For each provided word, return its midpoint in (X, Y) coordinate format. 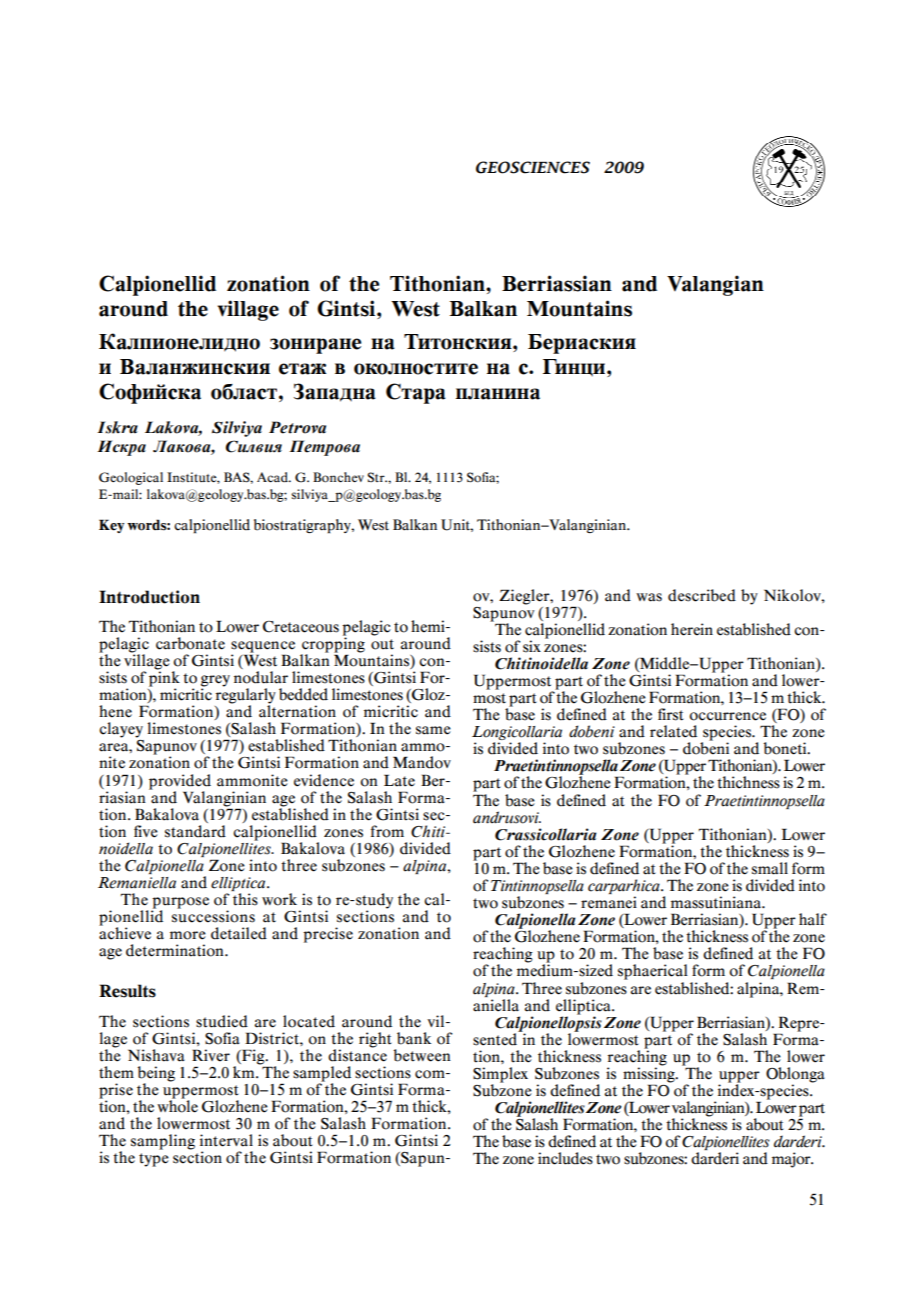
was (649, 597)
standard (195, 831)
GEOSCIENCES (533, 167)
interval (226, 1140)
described (702, 595)
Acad (273, 477)
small (770, 868)
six (532, 646)
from (387, 831)
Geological (131, 478)
